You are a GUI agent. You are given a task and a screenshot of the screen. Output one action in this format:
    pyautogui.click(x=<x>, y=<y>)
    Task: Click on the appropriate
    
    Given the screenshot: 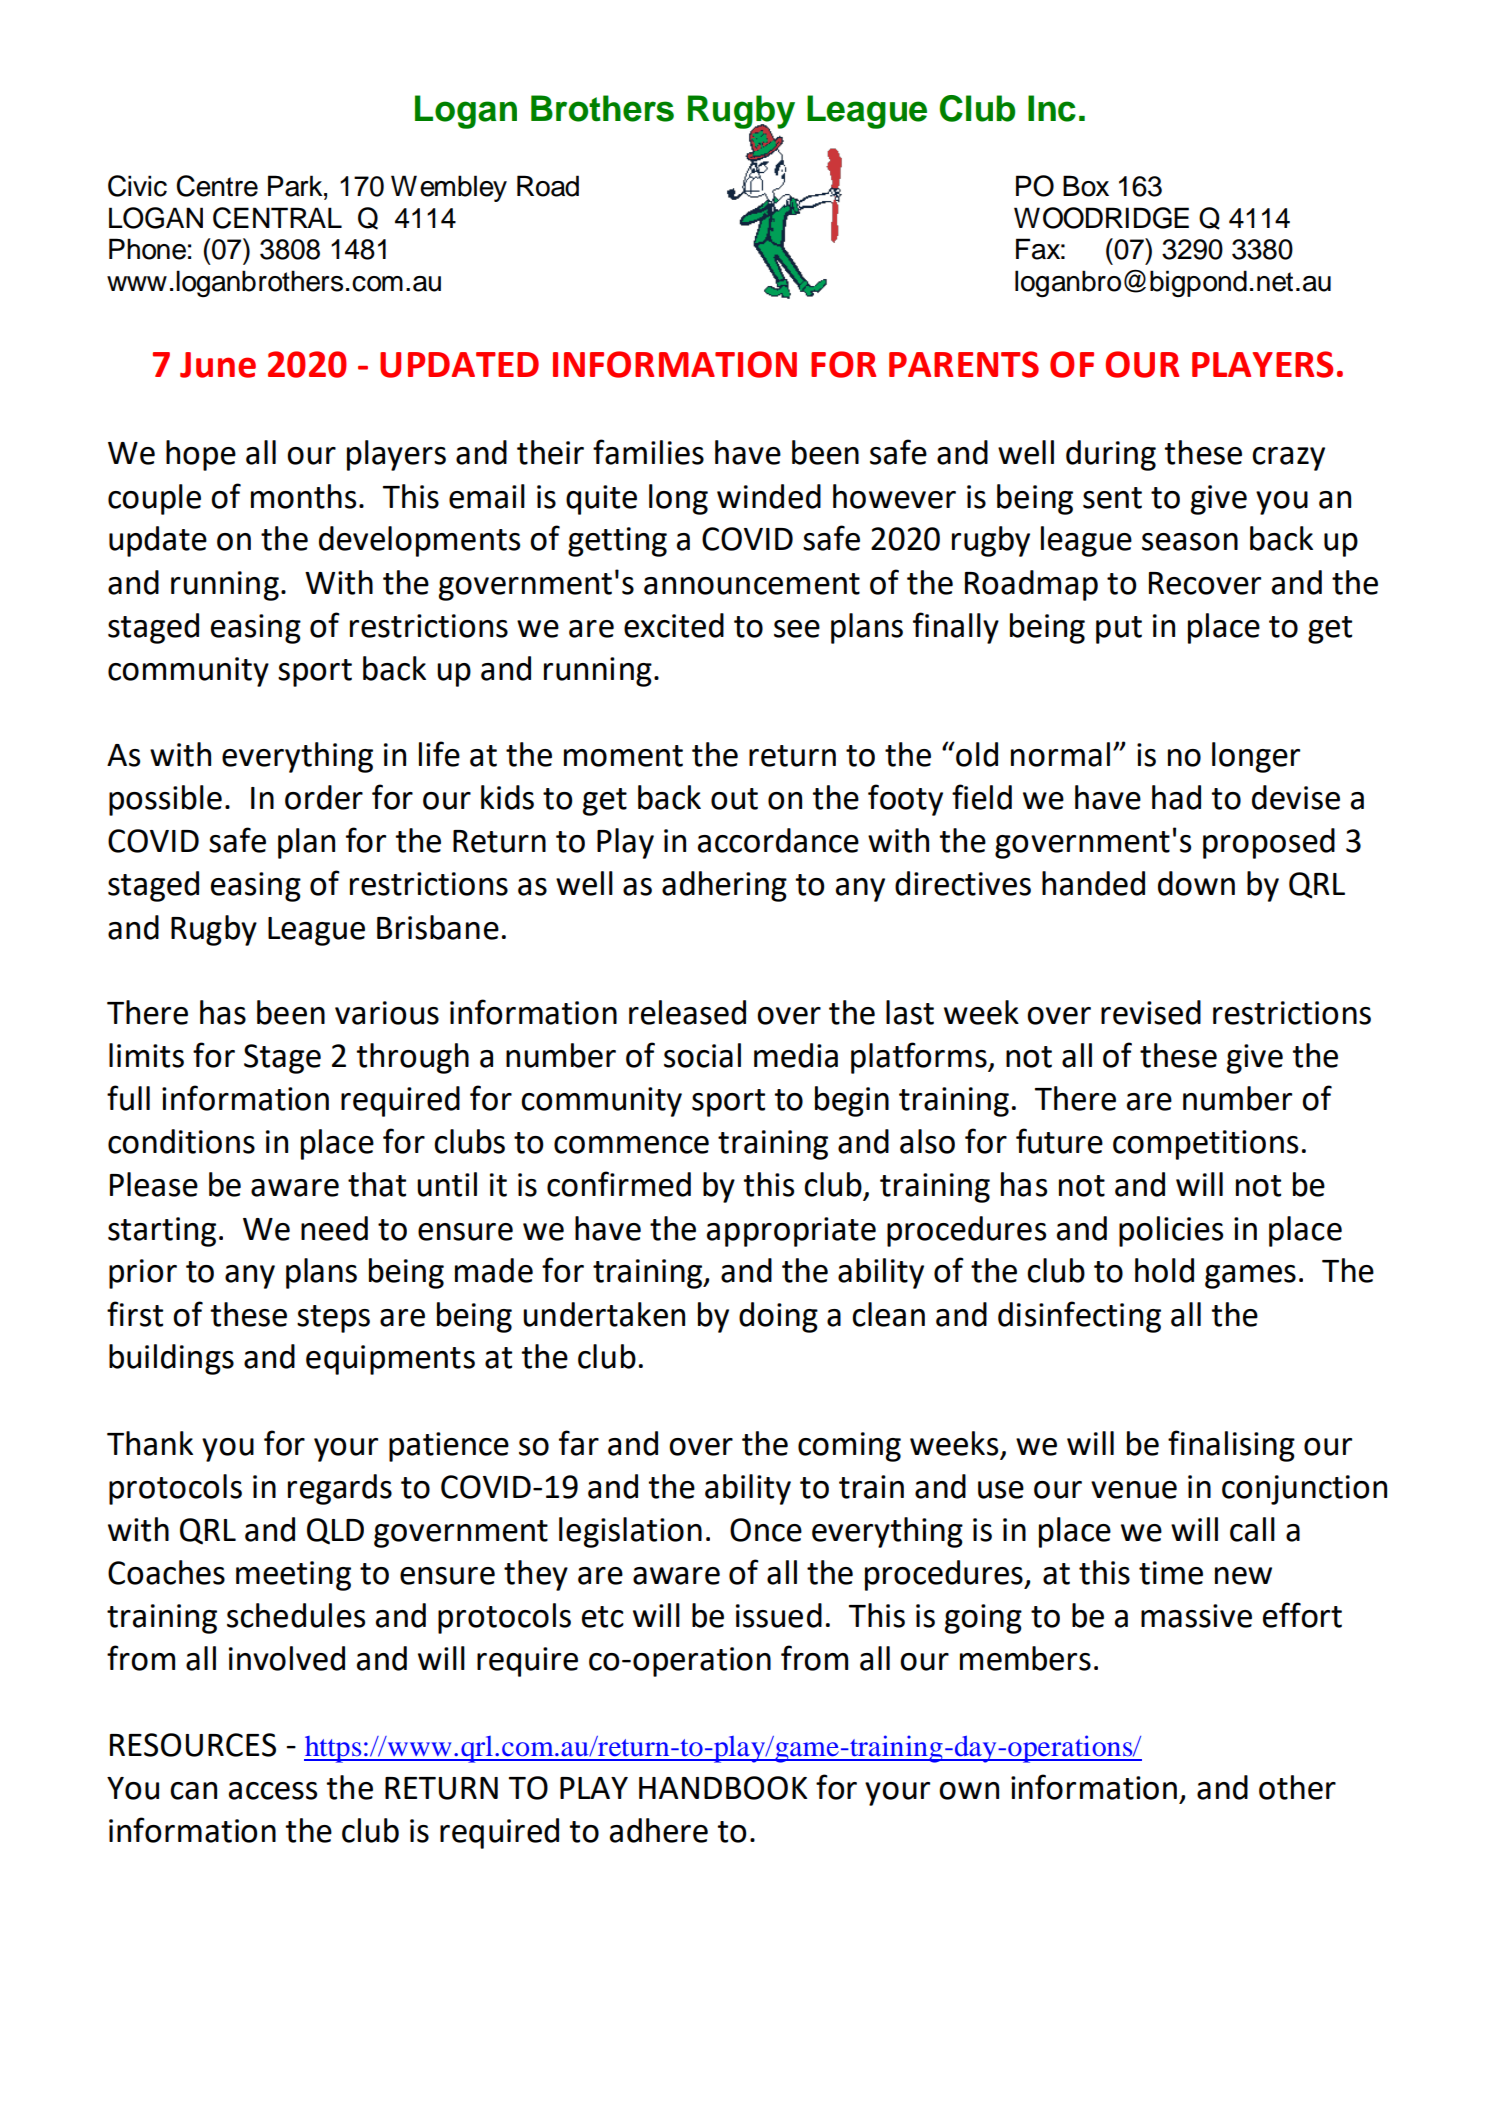 What is the action you would take?
    pyautogui.click(x=791, y=1232)
